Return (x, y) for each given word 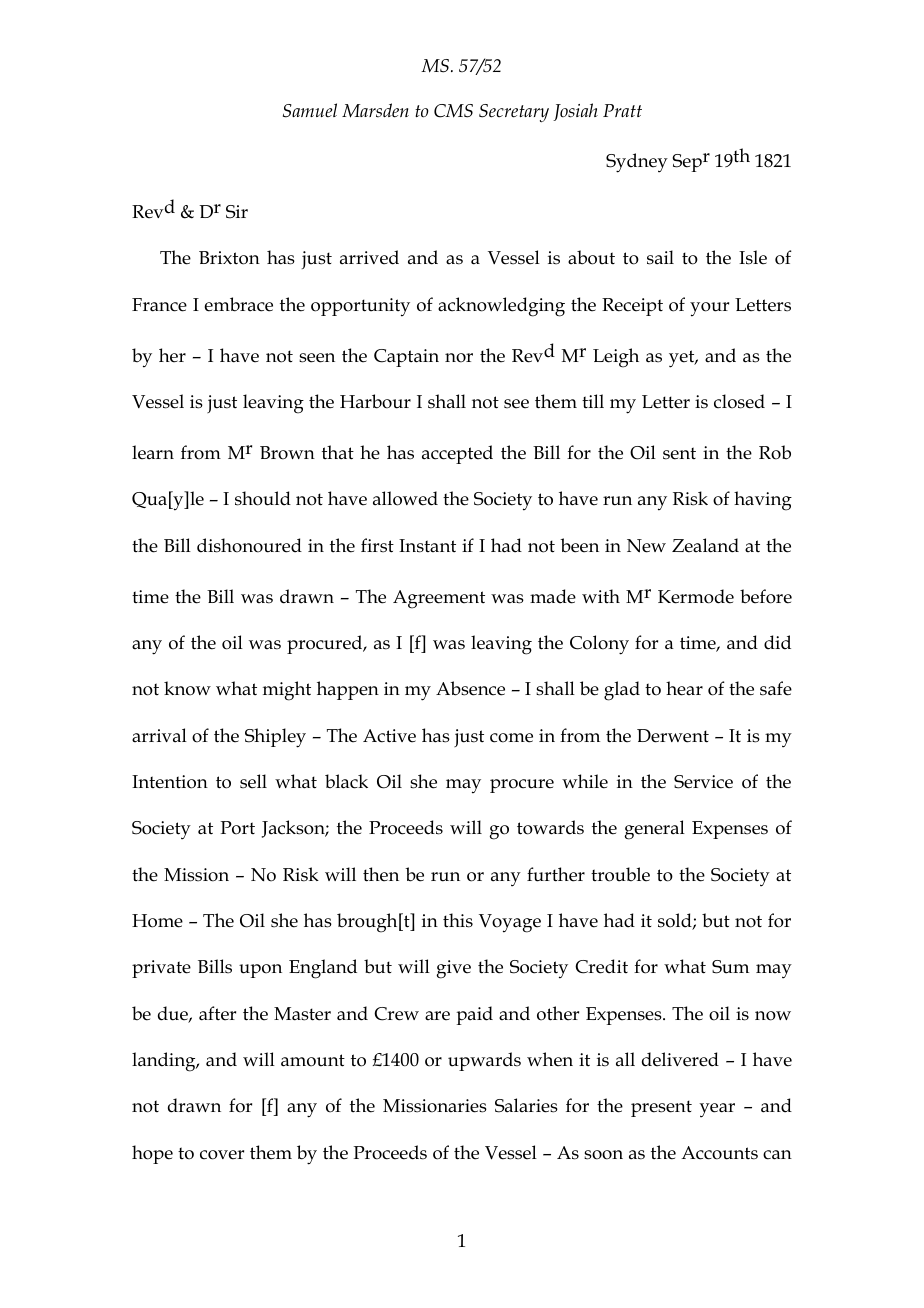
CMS (453, 111)
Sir (237, 212)
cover (222, 1155)
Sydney (637, 163)
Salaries (526, 1105)
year (717, 1110)
